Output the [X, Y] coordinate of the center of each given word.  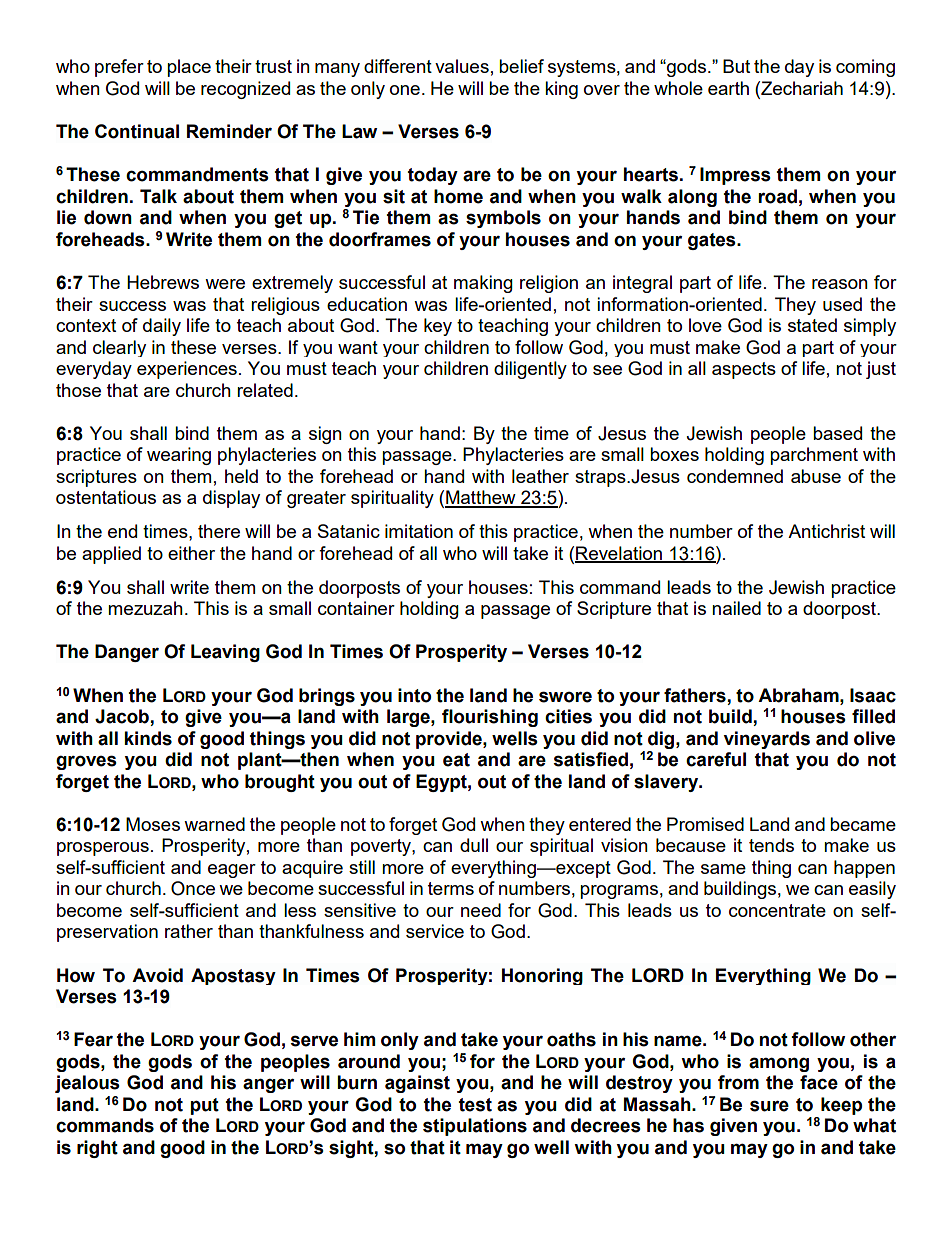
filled [873, 716]
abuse [816, 476]
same [723, 869]
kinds [148, 738]
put [205, 1106]
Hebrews [163, 282]
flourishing [490, 718]
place [189, 68]
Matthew [481, 498]
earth [728, 88]
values [462, 66]
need [481, 910]
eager [232, 871]
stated [812, 325]
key [438, 327]
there [219, 531]
